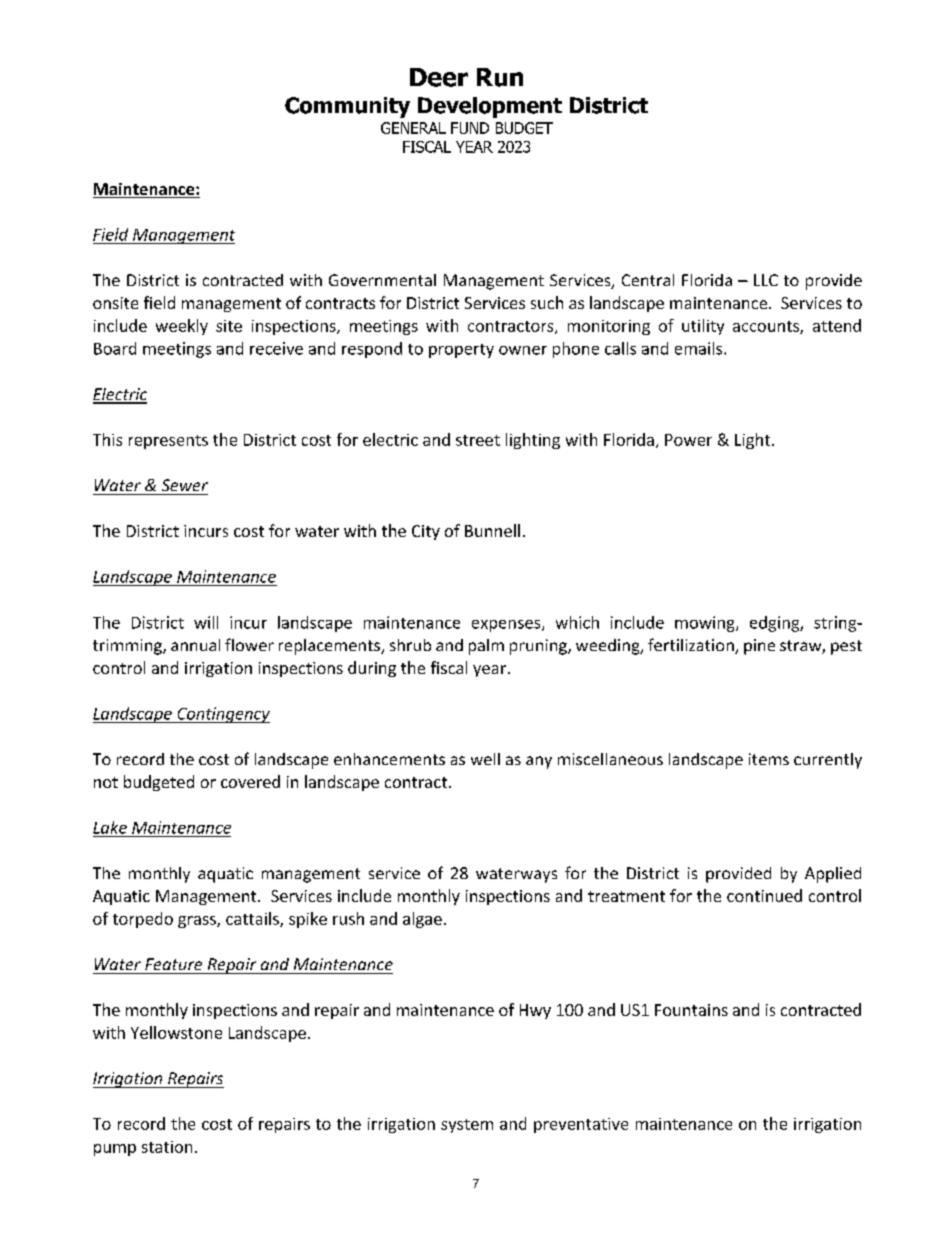 The image size is (952, 1233). What do you see at coordinates (168, 442) in the page?
I see `represents` at bounding box center [168, 442].
